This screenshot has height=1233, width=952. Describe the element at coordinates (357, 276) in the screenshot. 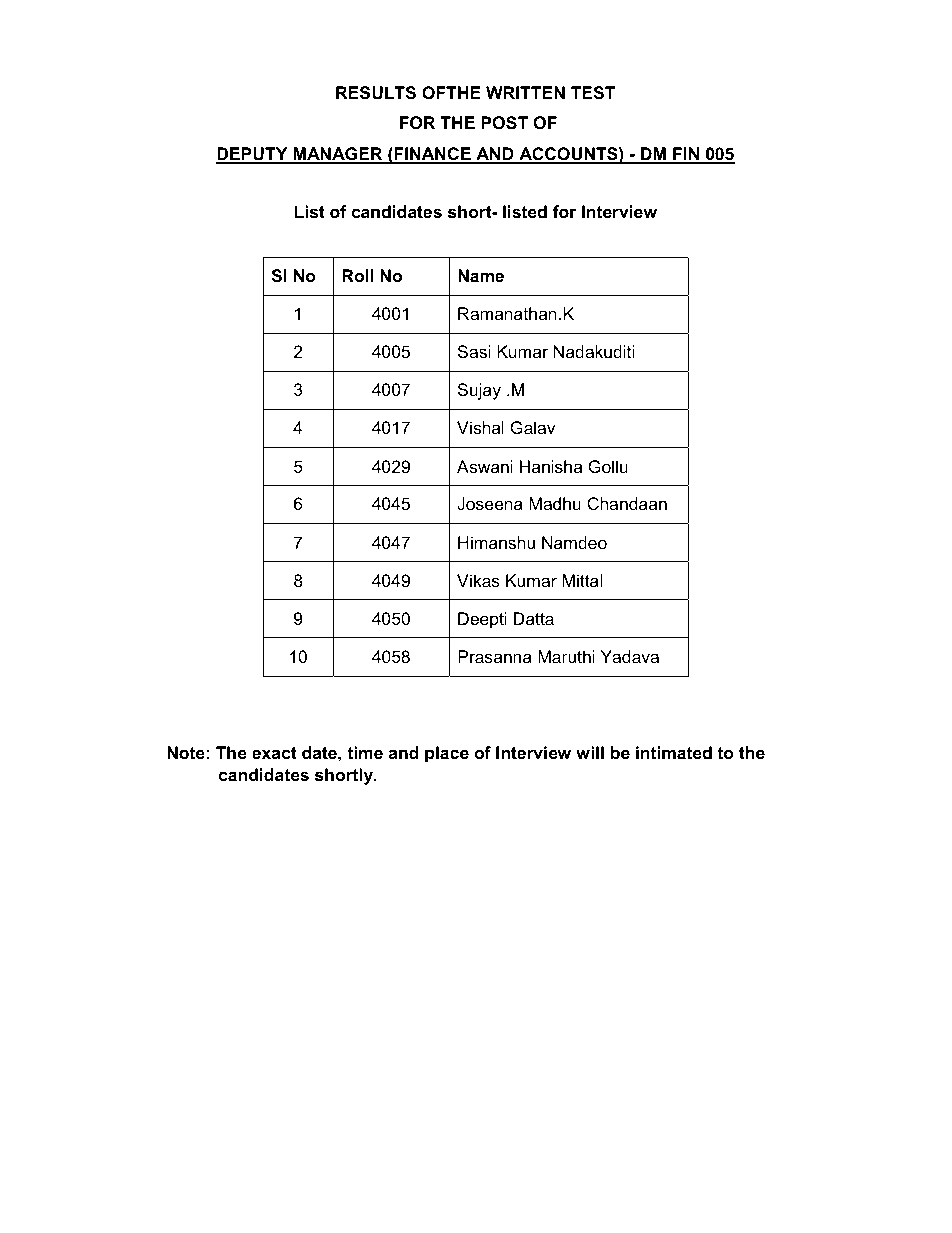

I see `Roll` at that location.
